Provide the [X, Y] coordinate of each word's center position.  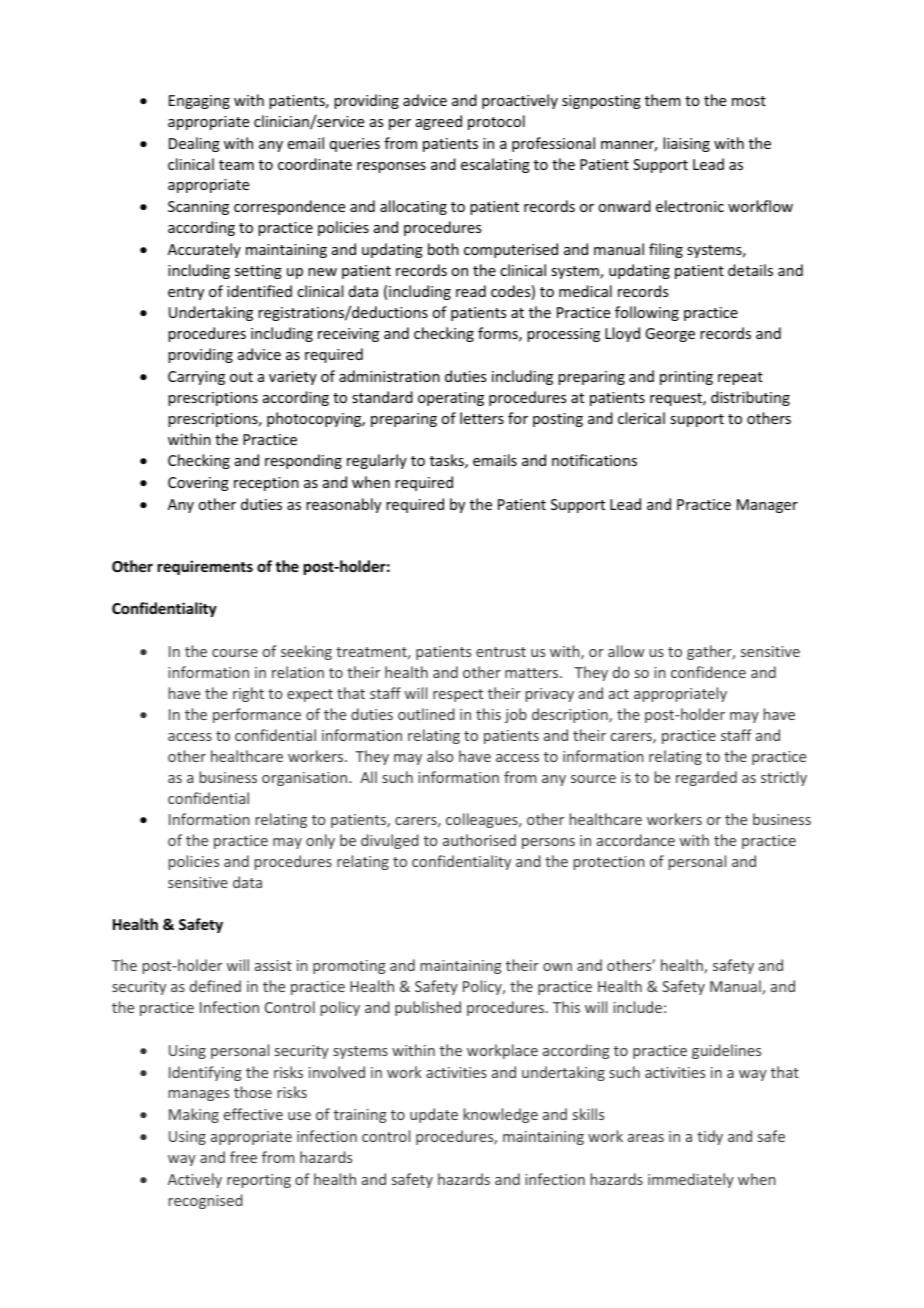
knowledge [501, 1115]
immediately [691, 1180]
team [236, 165]
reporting [259, 1181]
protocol [496, 122]
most [749, 101]
